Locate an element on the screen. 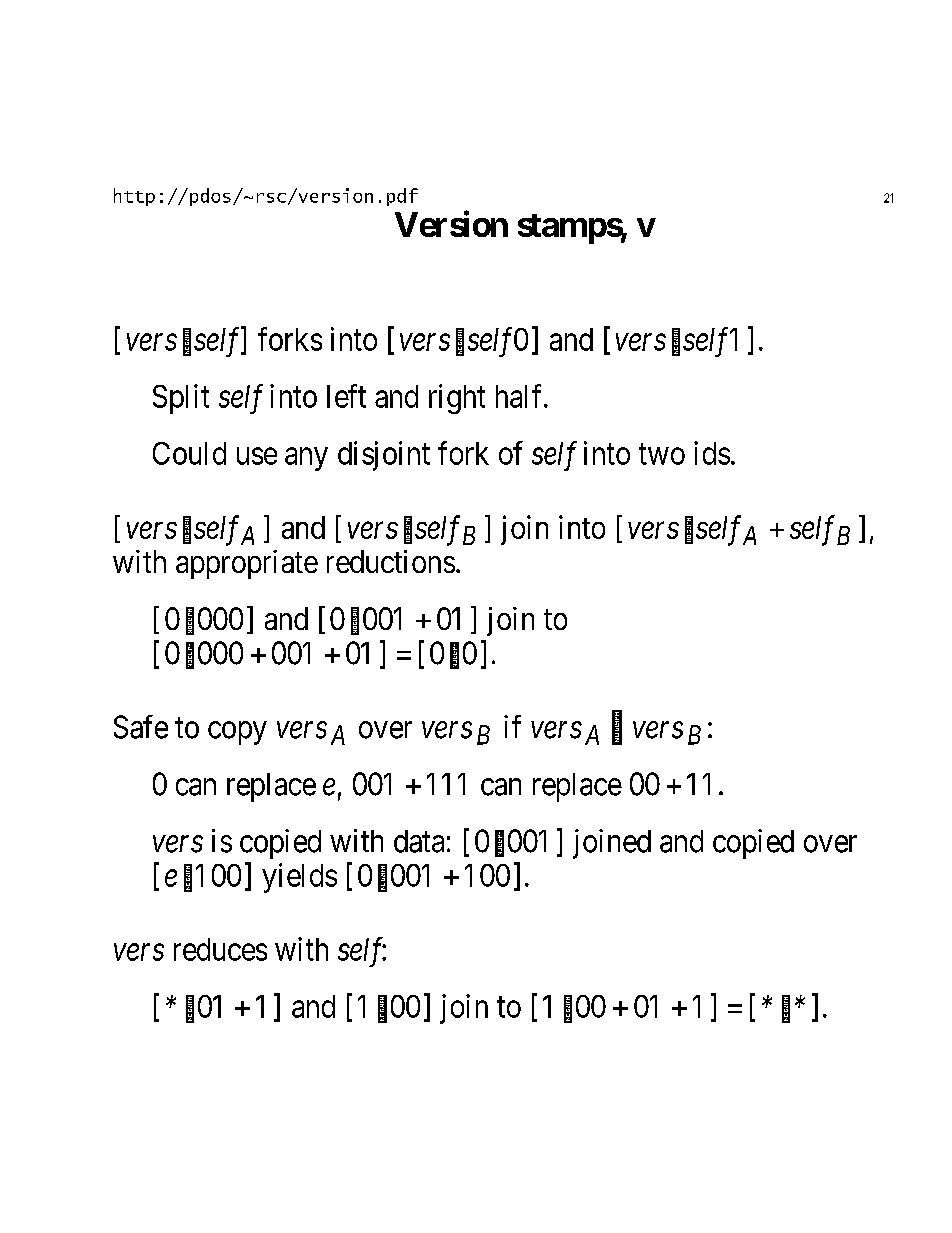  copy is located at coordinates (237, 733).
